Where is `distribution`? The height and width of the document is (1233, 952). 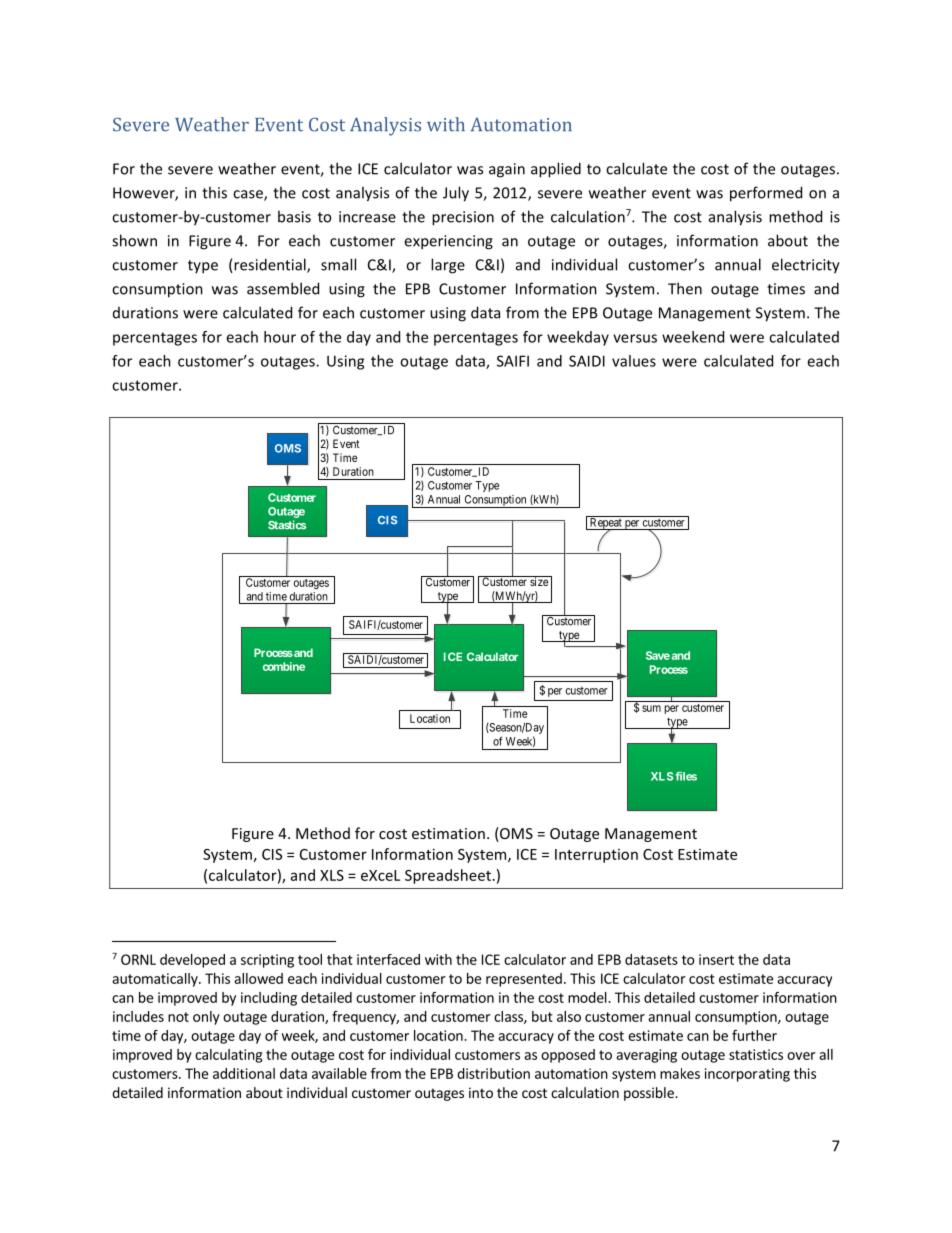 distribution is located at coordinates (493, 1073).
